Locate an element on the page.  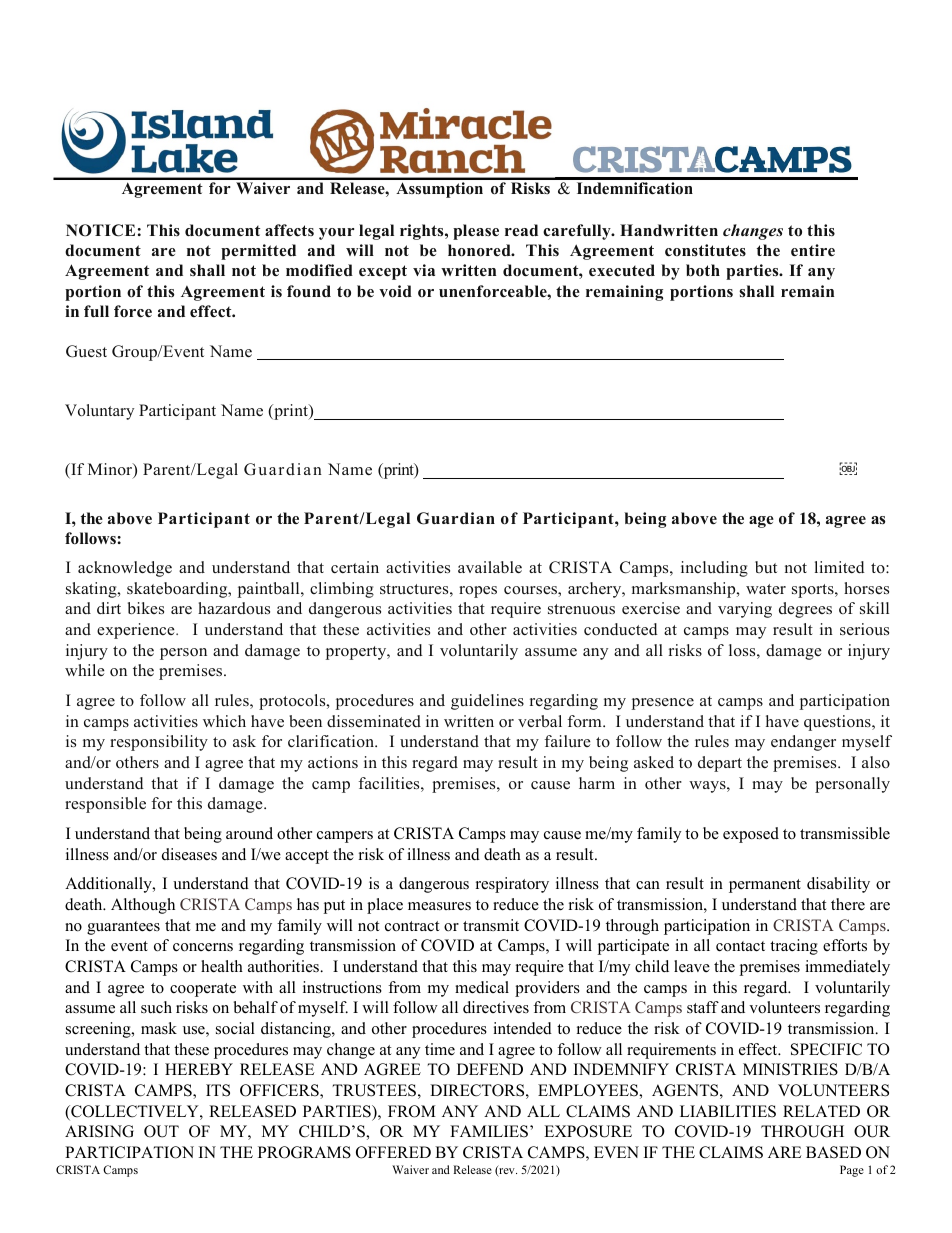
please is located at coordinates (476, 232).
